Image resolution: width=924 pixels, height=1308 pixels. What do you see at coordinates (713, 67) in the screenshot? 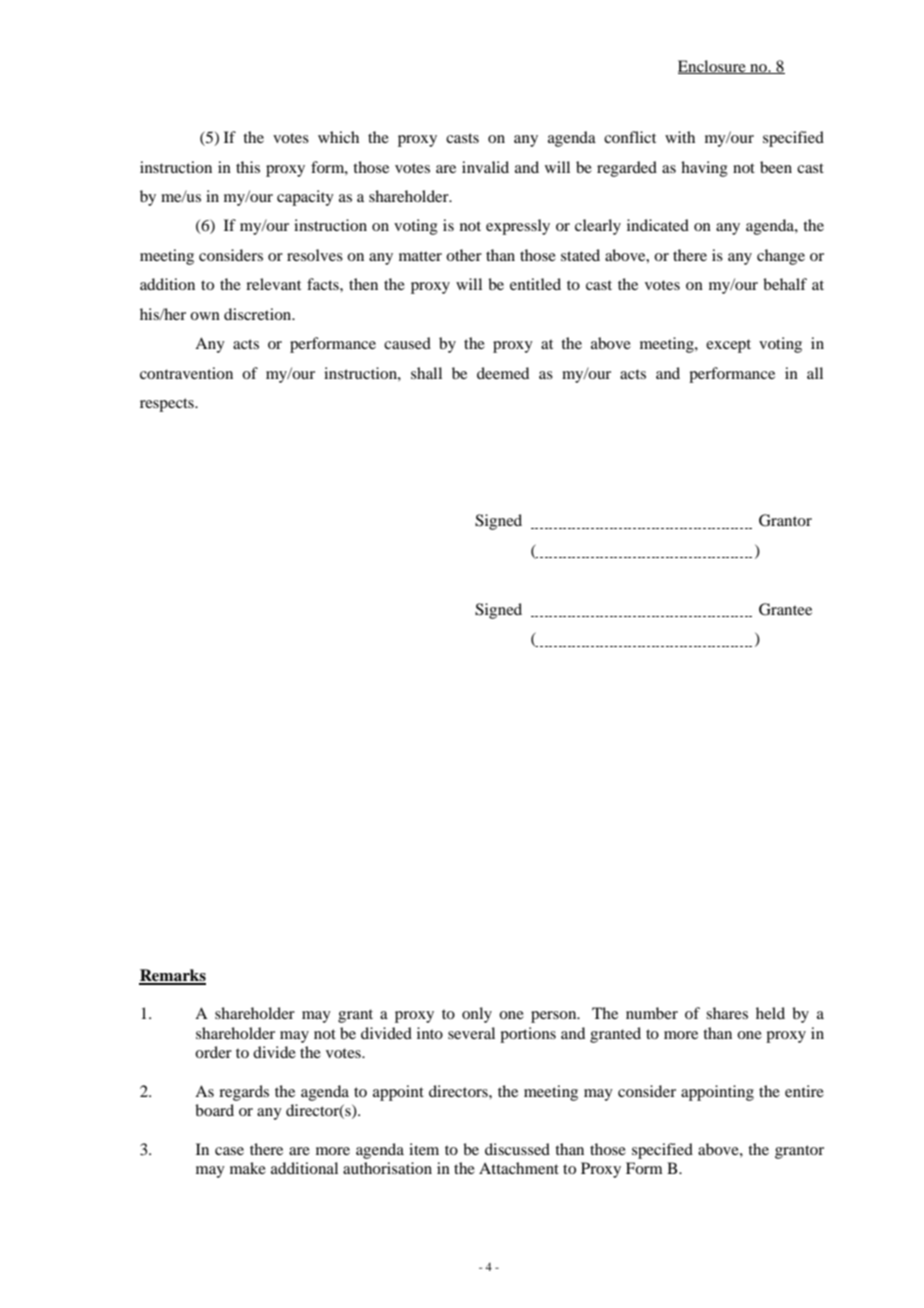
I see `Enclosure` at bounding box center [713, 67].
